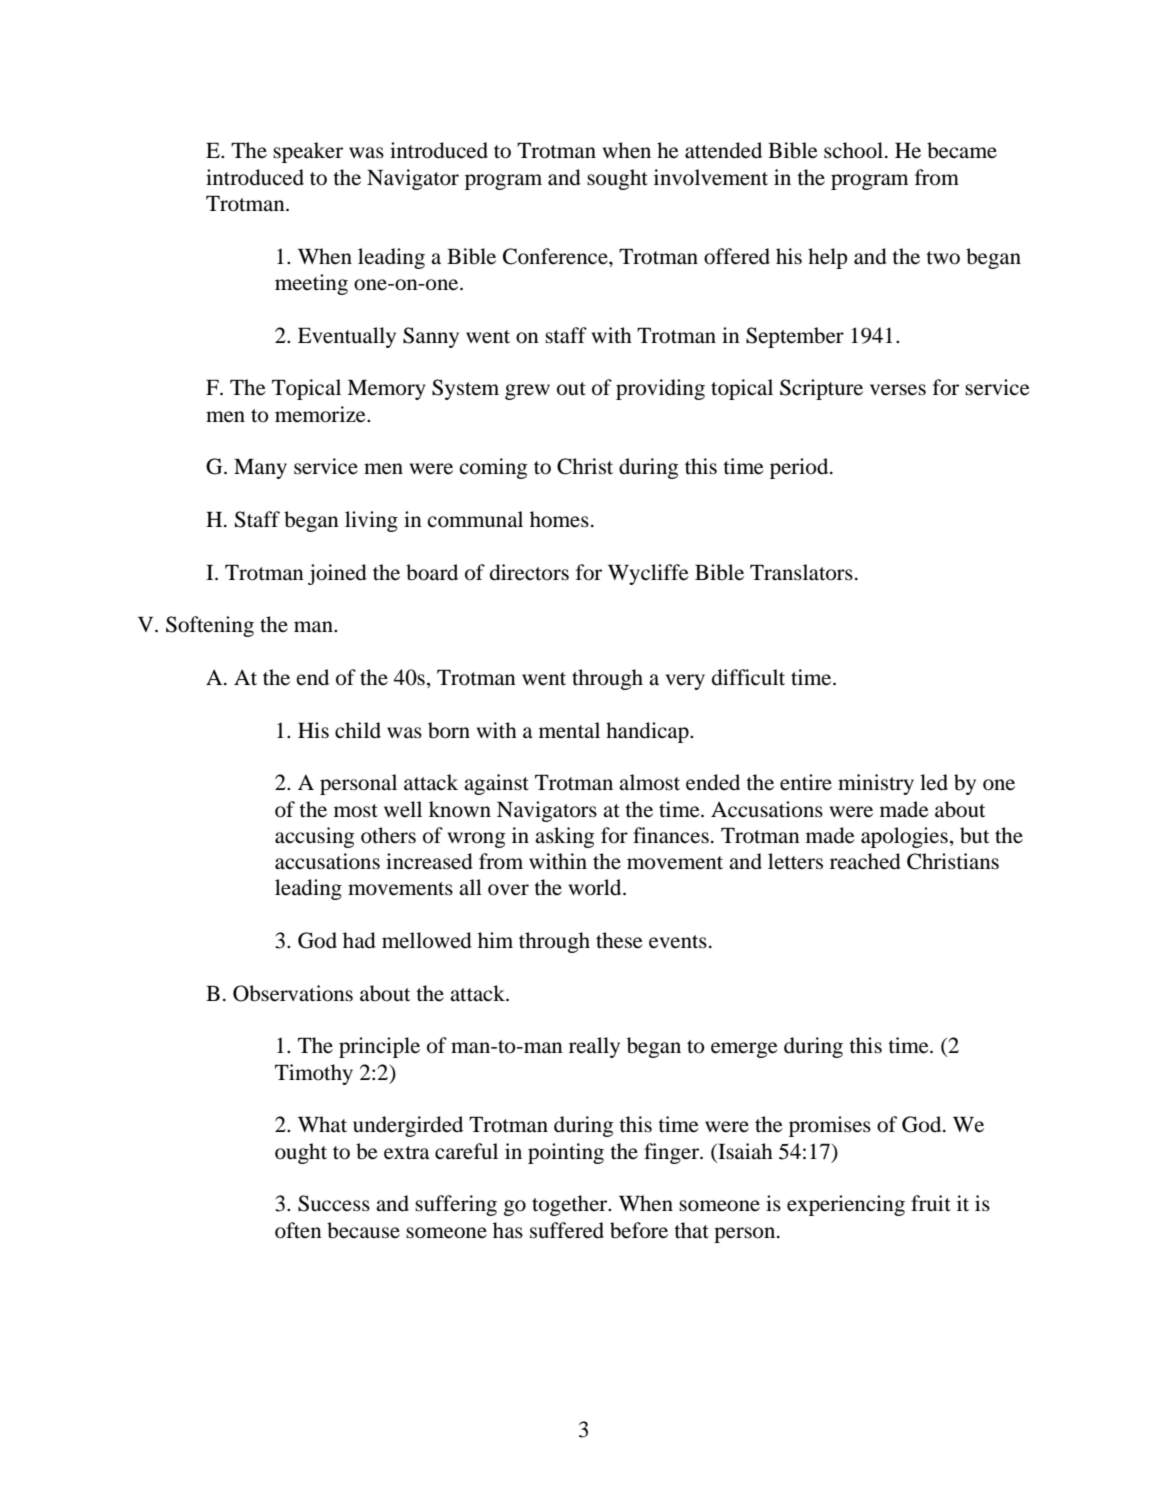 The height and width of the screenshot is (1511, 1168). What do you see at coordinates (648, 732) in the screenshot?
I see `handicap` at bounding box center [648, 732].
